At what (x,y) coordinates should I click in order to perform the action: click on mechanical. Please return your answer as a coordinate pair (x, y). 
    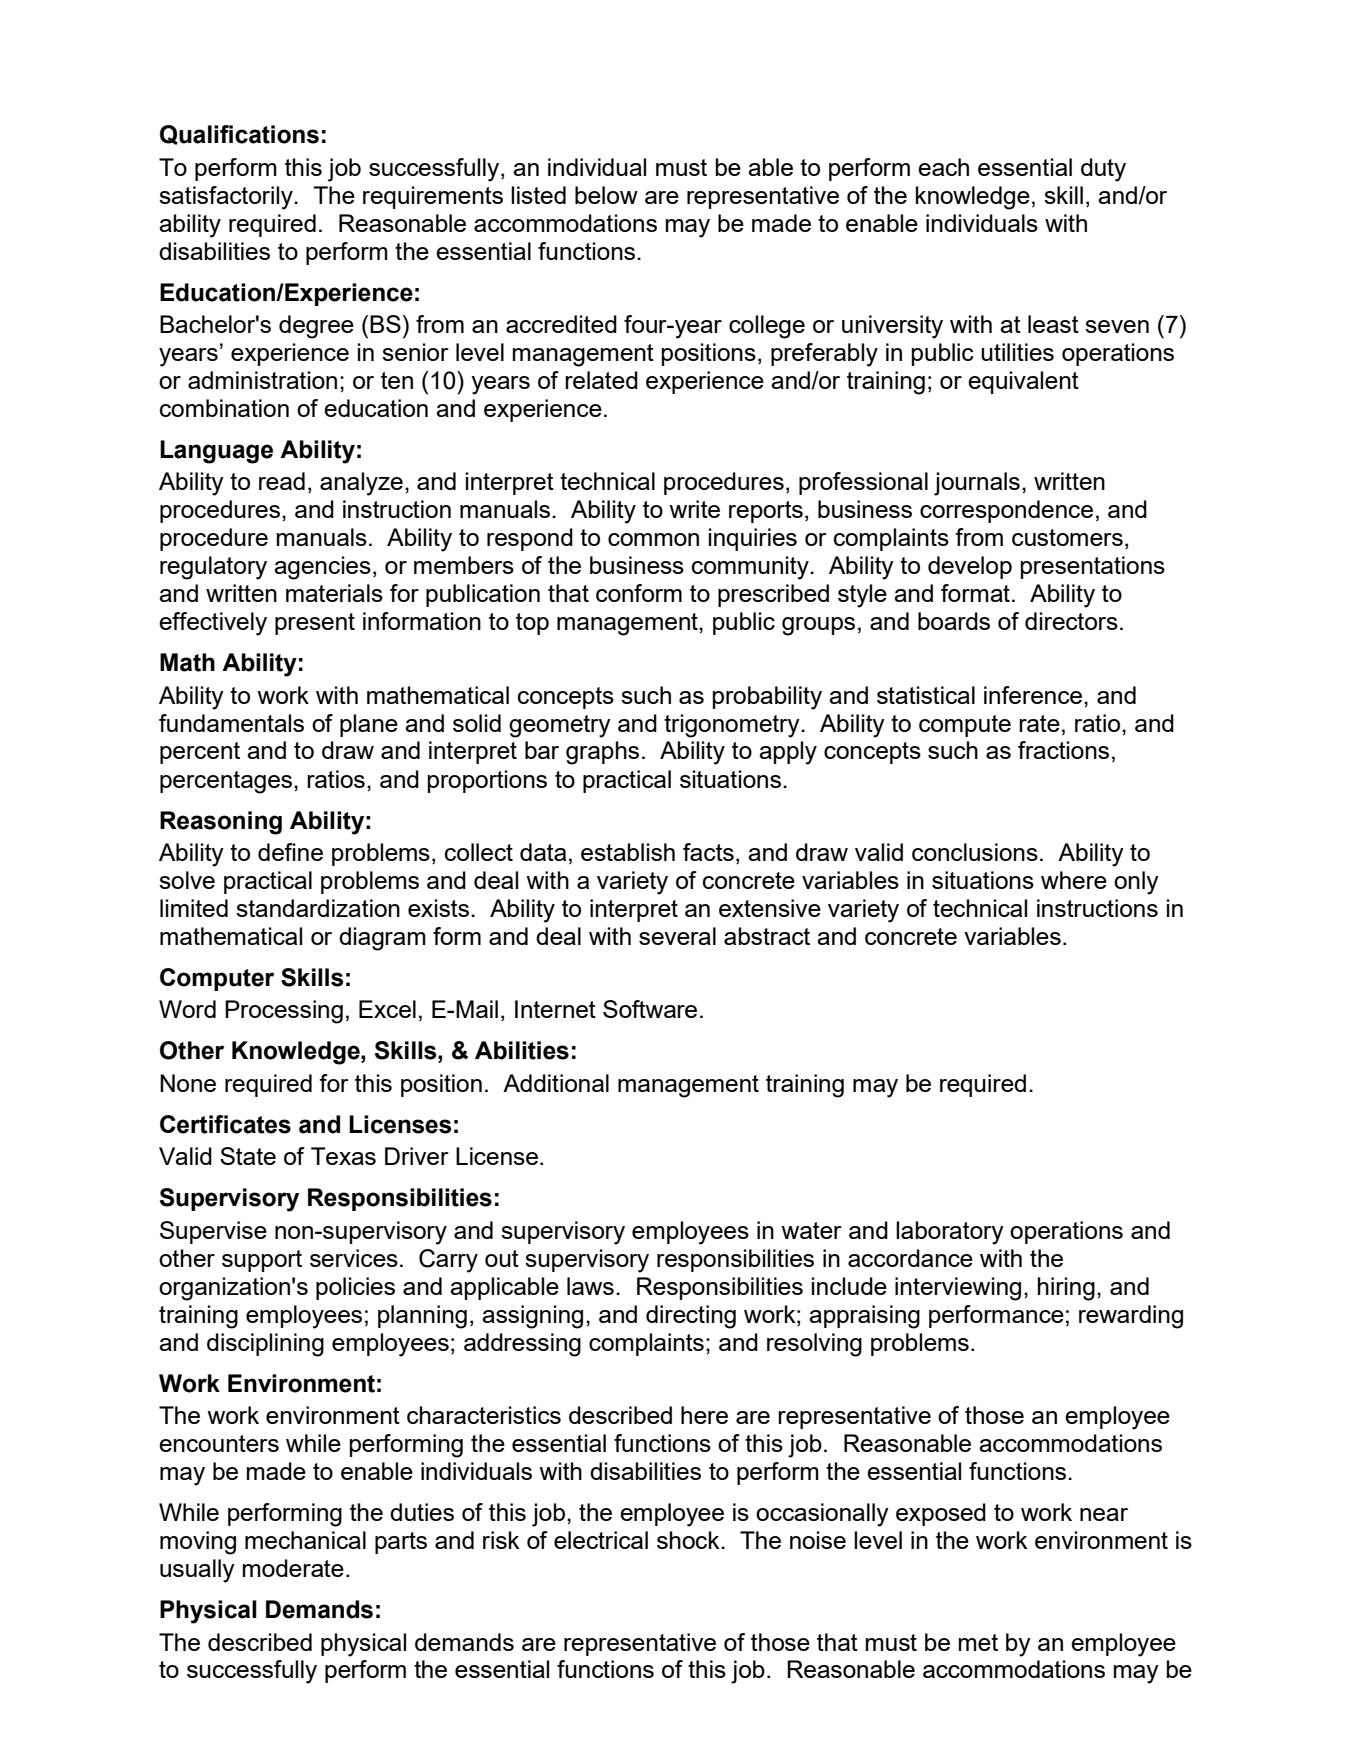
    Looking at the image, I should click on (305, 1540).
